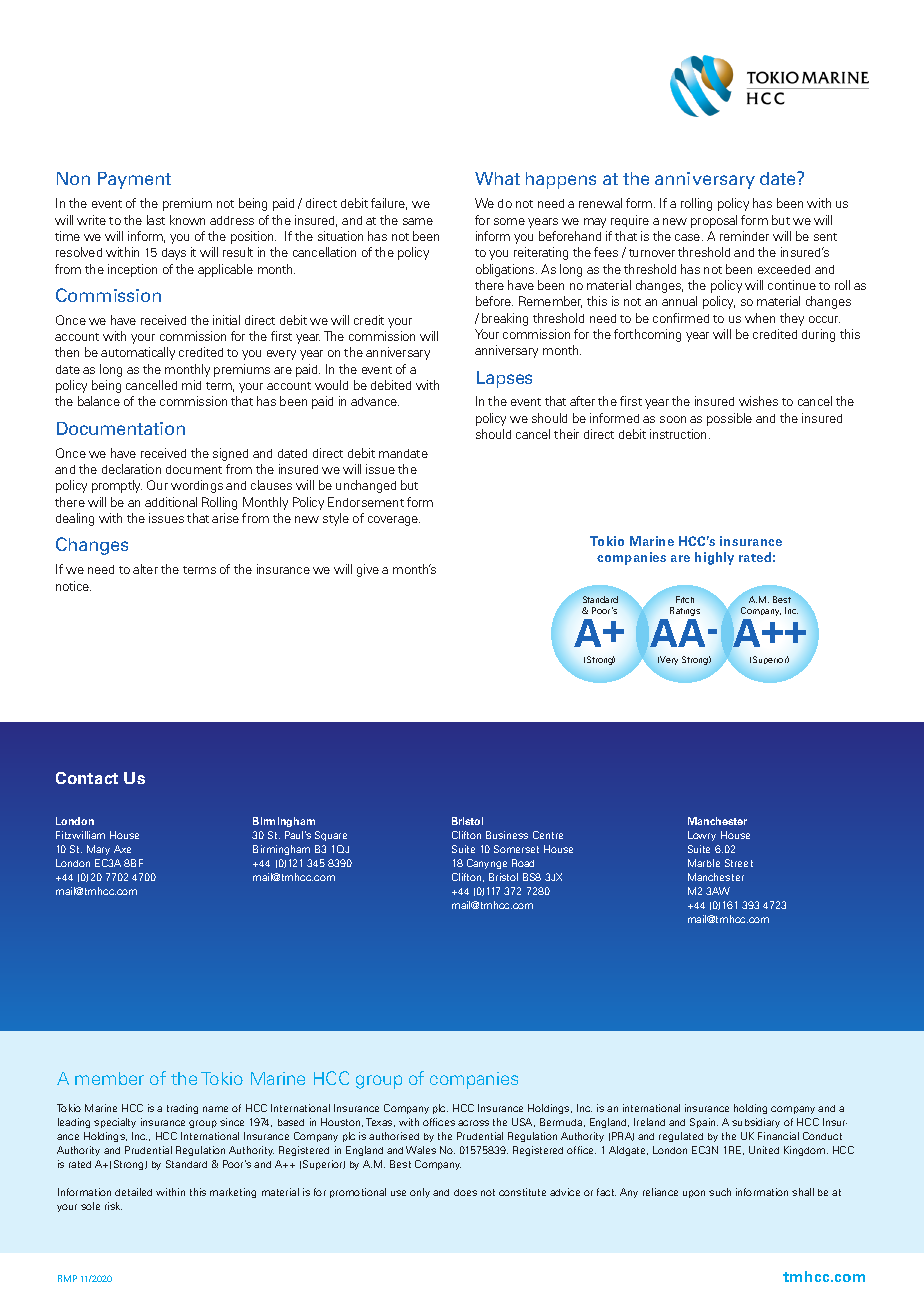  Describe the element at coordinates (182, 1109) in the screenshot. I see `trading` at that location.
